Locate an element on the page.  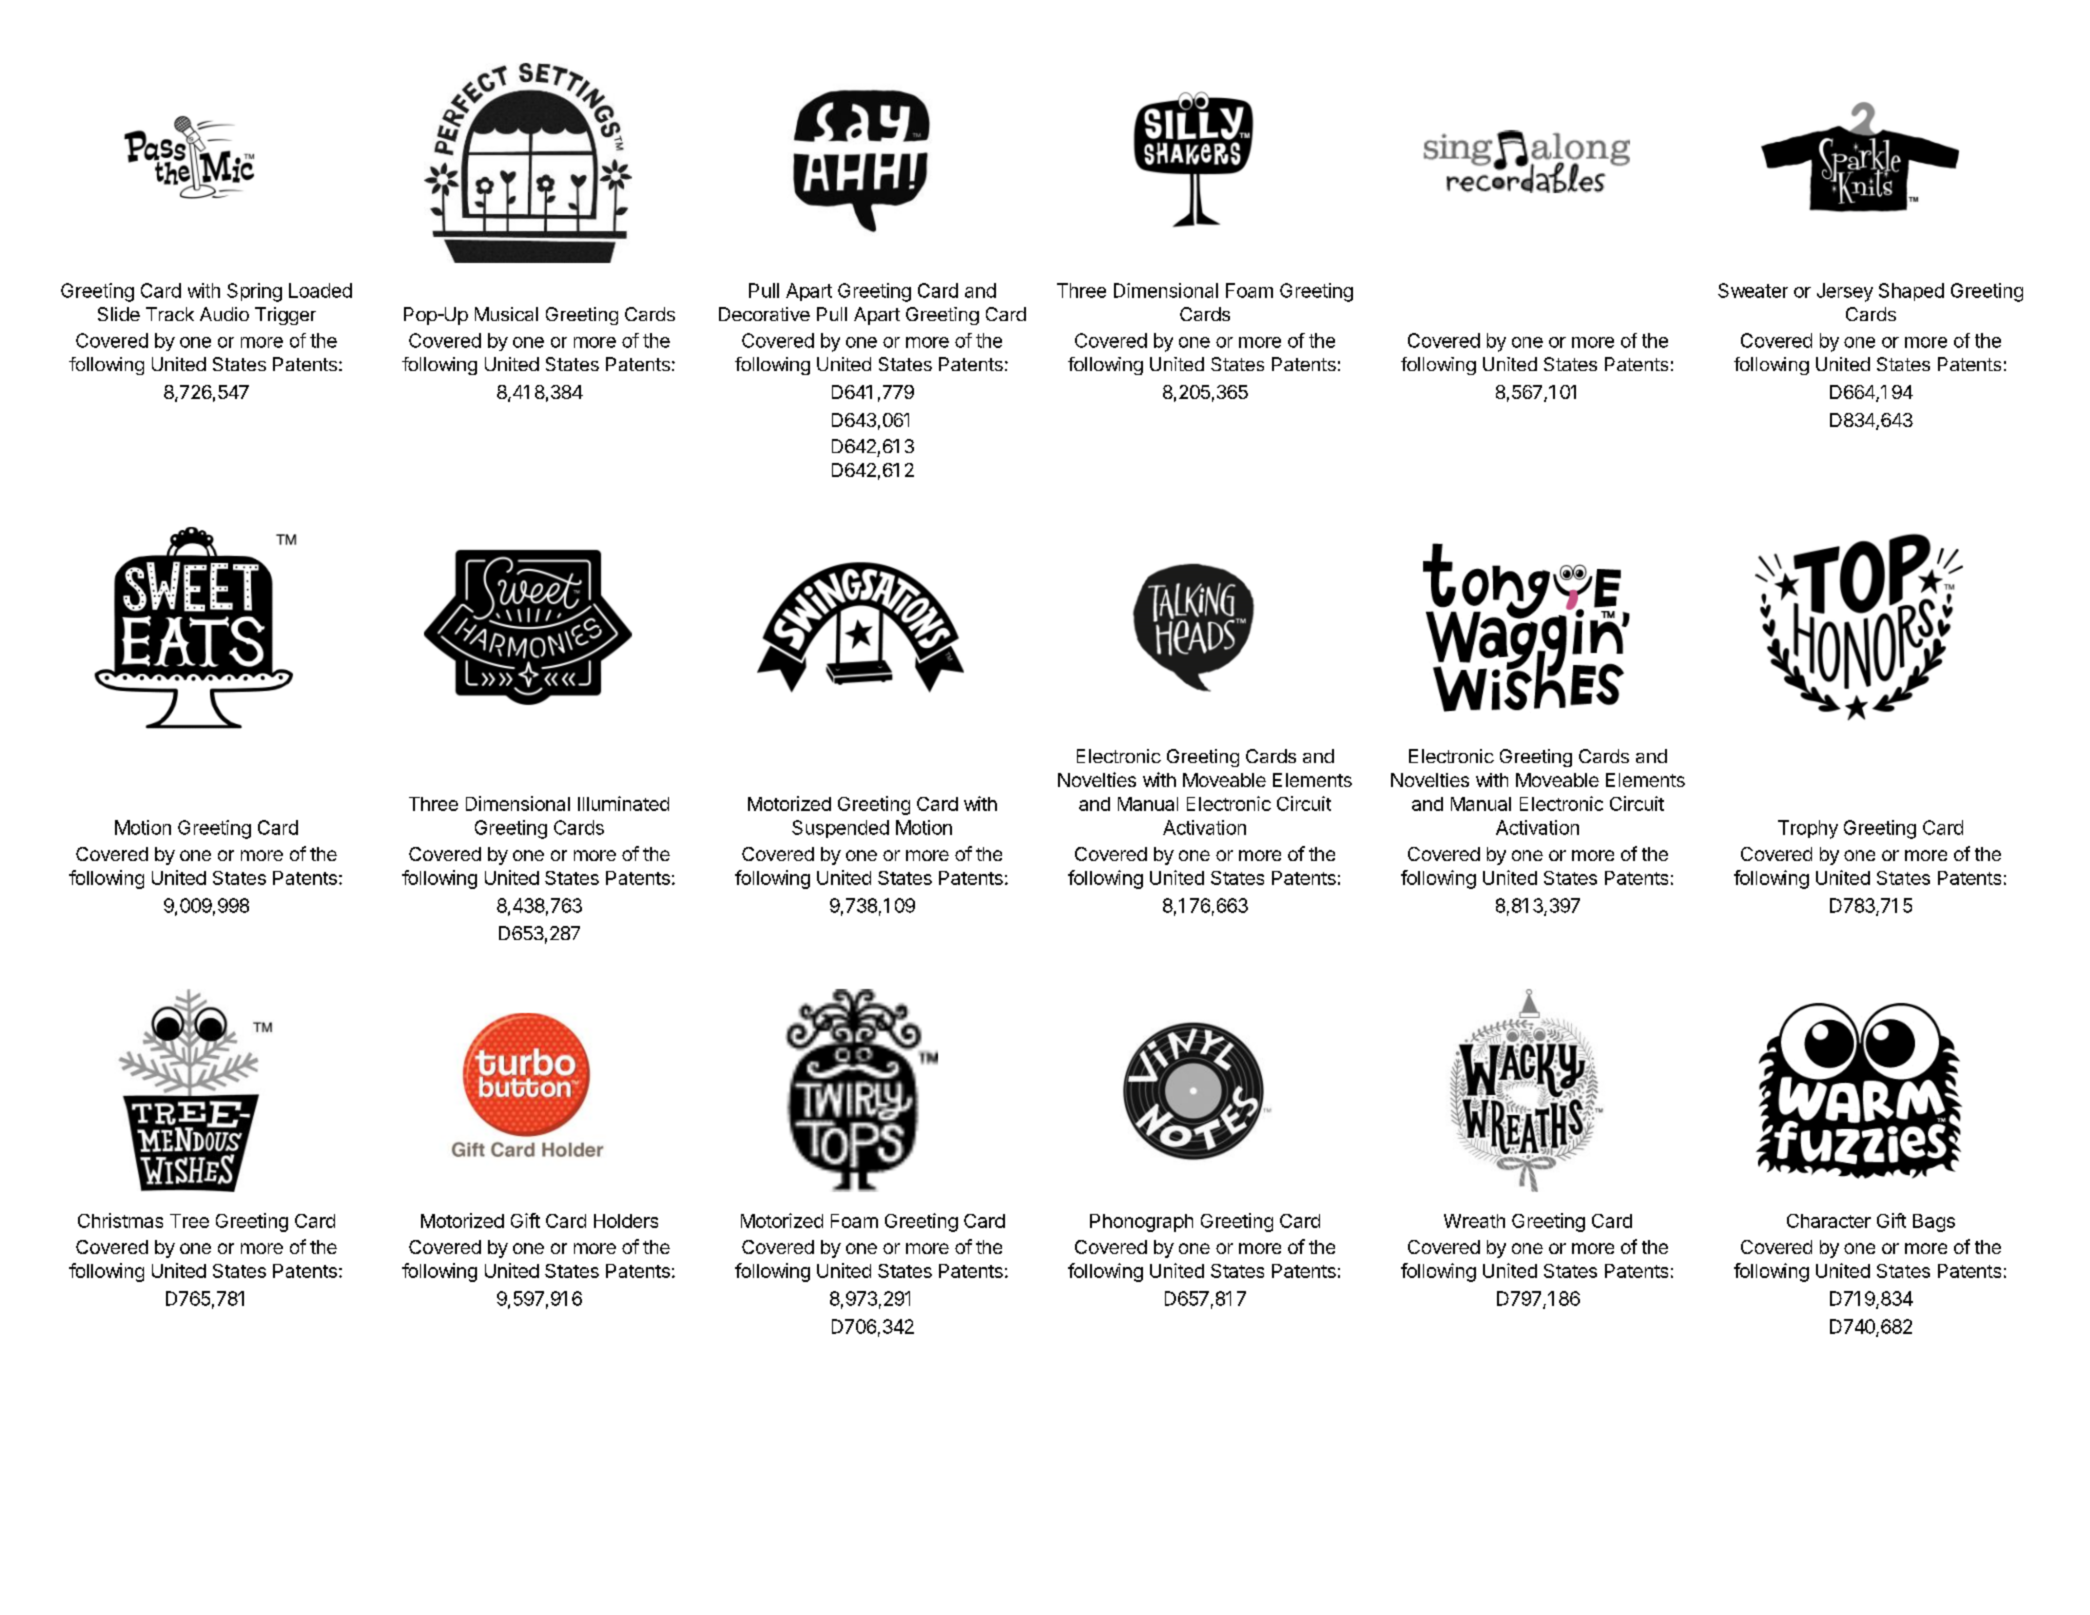
Decorative is located at coordinates (764, 314).
